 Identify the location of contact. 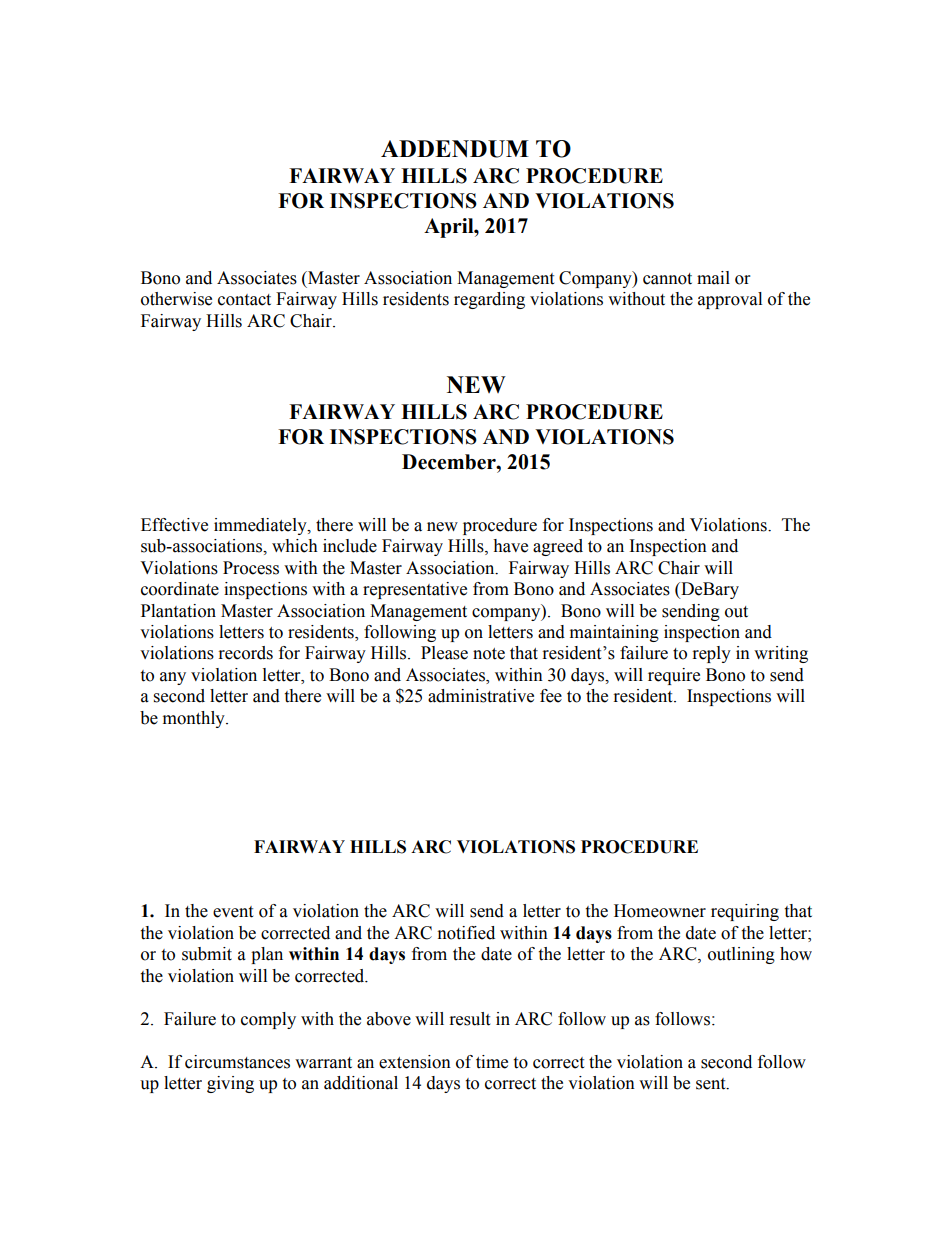
(244, 300).
